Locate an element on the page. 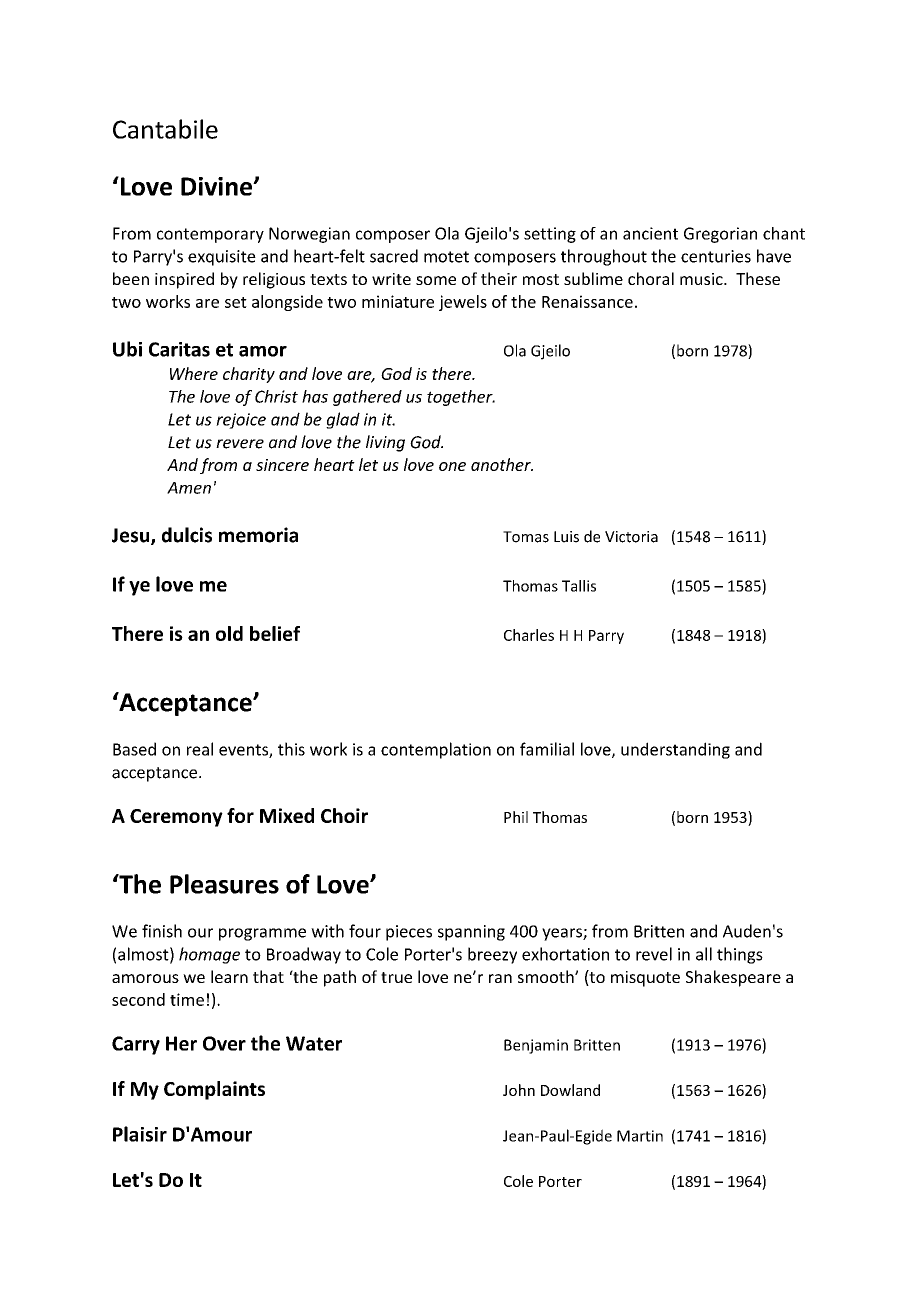  Divine is located at coordinates (218, 186).
